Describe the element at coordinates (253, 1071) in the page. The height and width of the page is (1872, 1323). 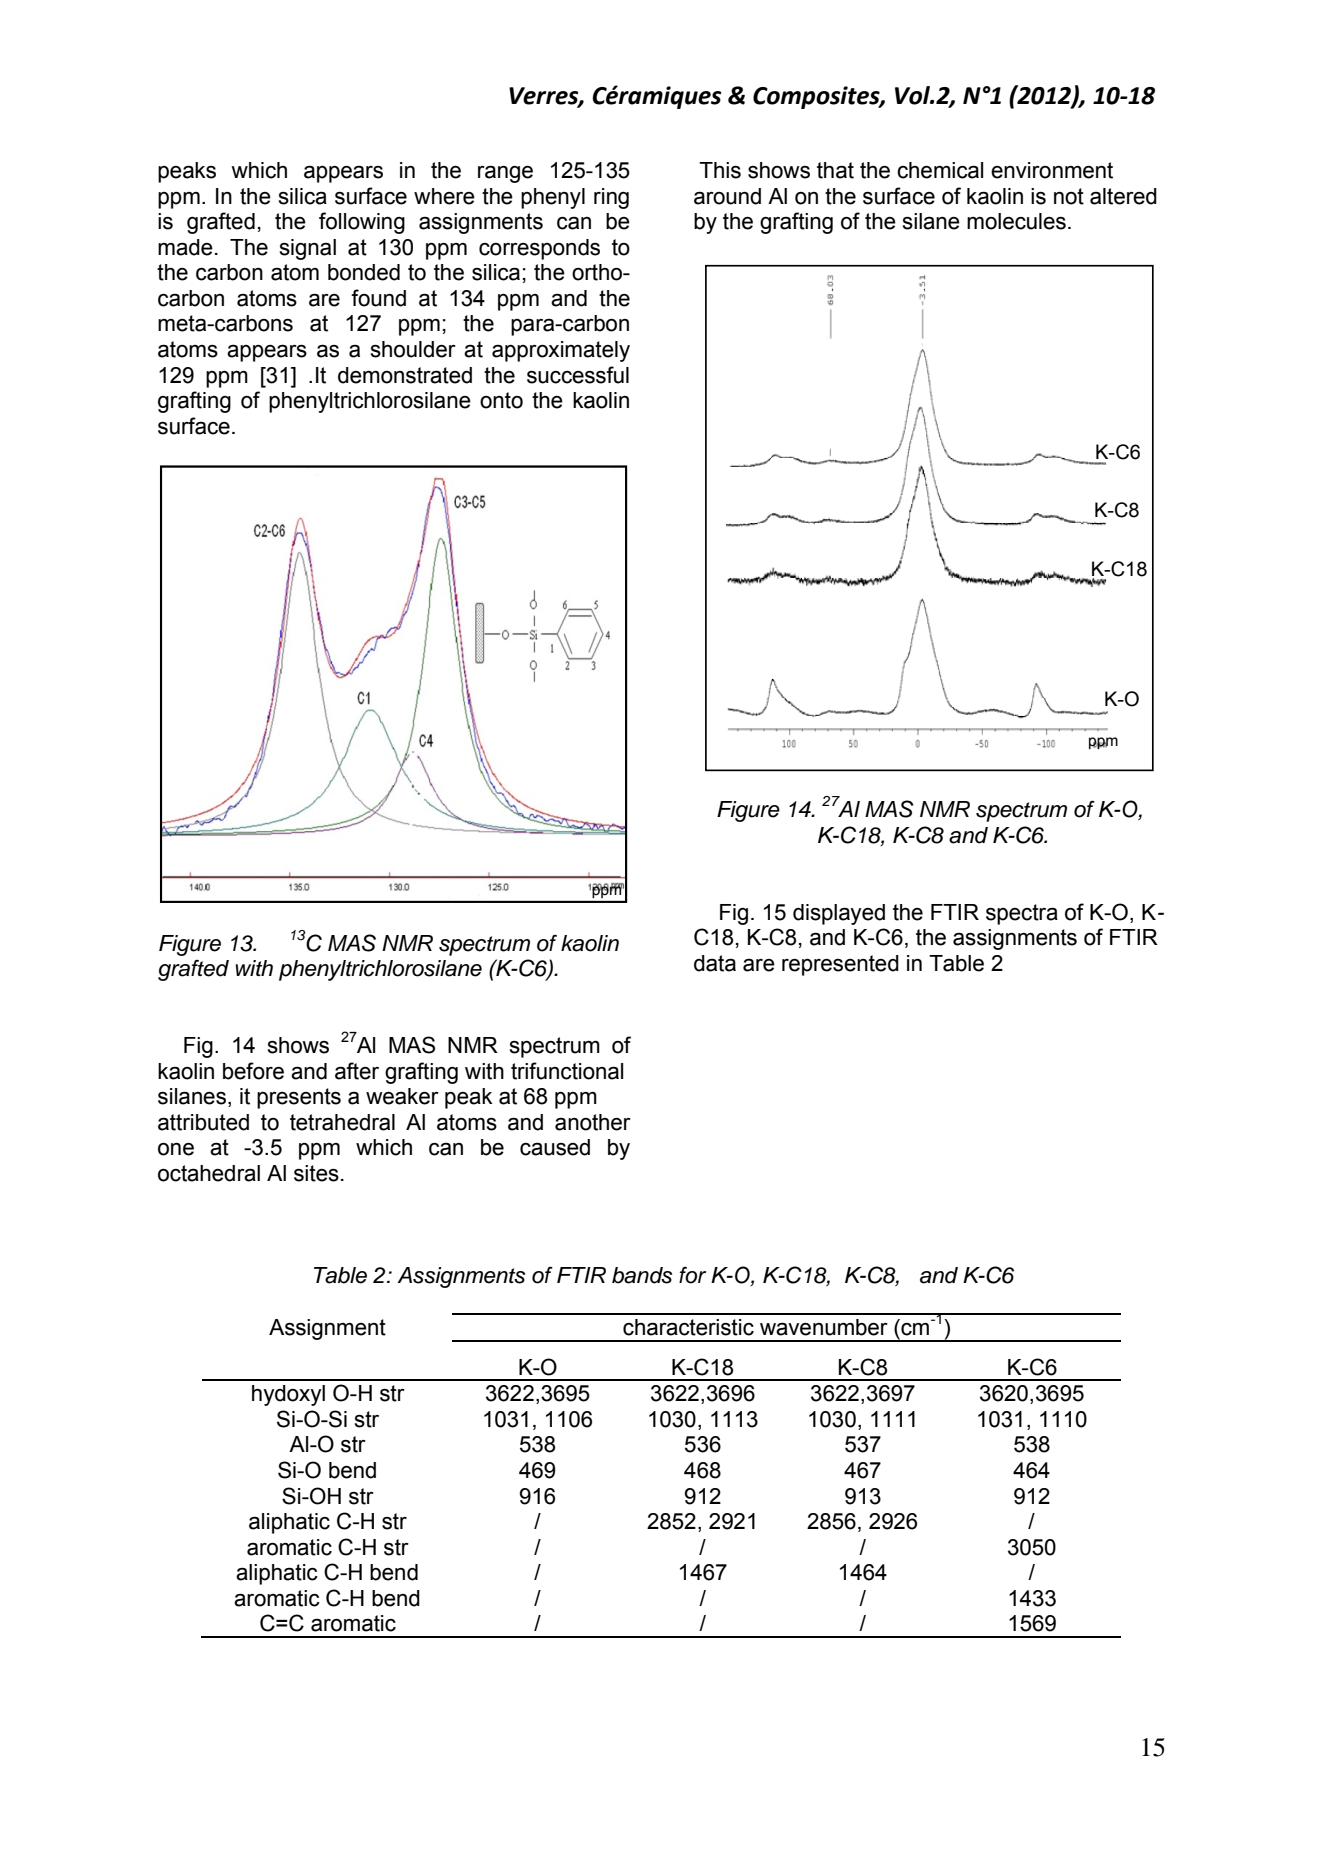
I see `before` at that location.
